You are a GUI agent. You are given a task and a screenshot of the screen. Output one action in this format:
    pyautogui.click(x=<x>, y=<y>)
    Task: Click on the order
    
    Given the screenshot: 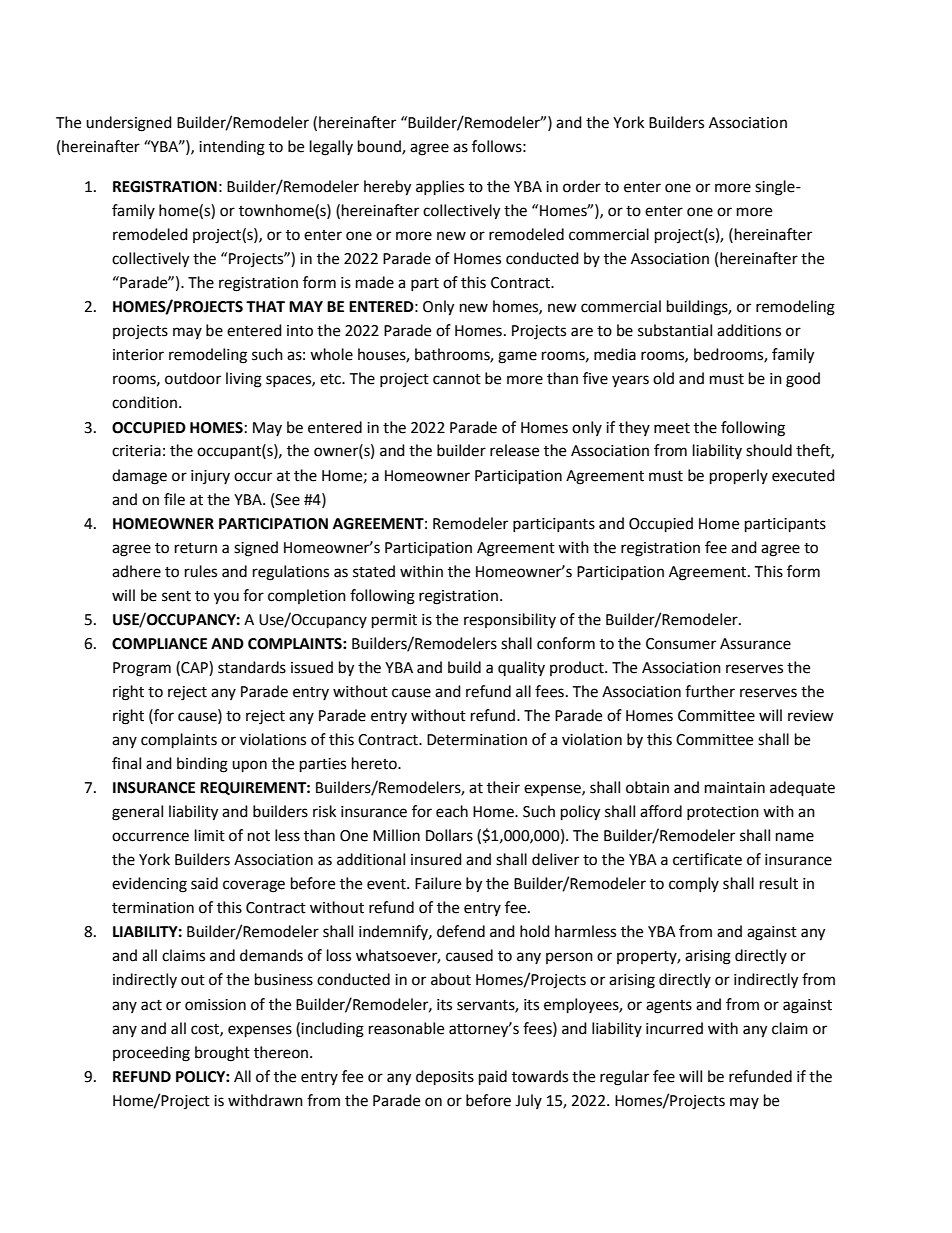 What is the action you would take?
    pyautogui.click(x=582, y=186)
